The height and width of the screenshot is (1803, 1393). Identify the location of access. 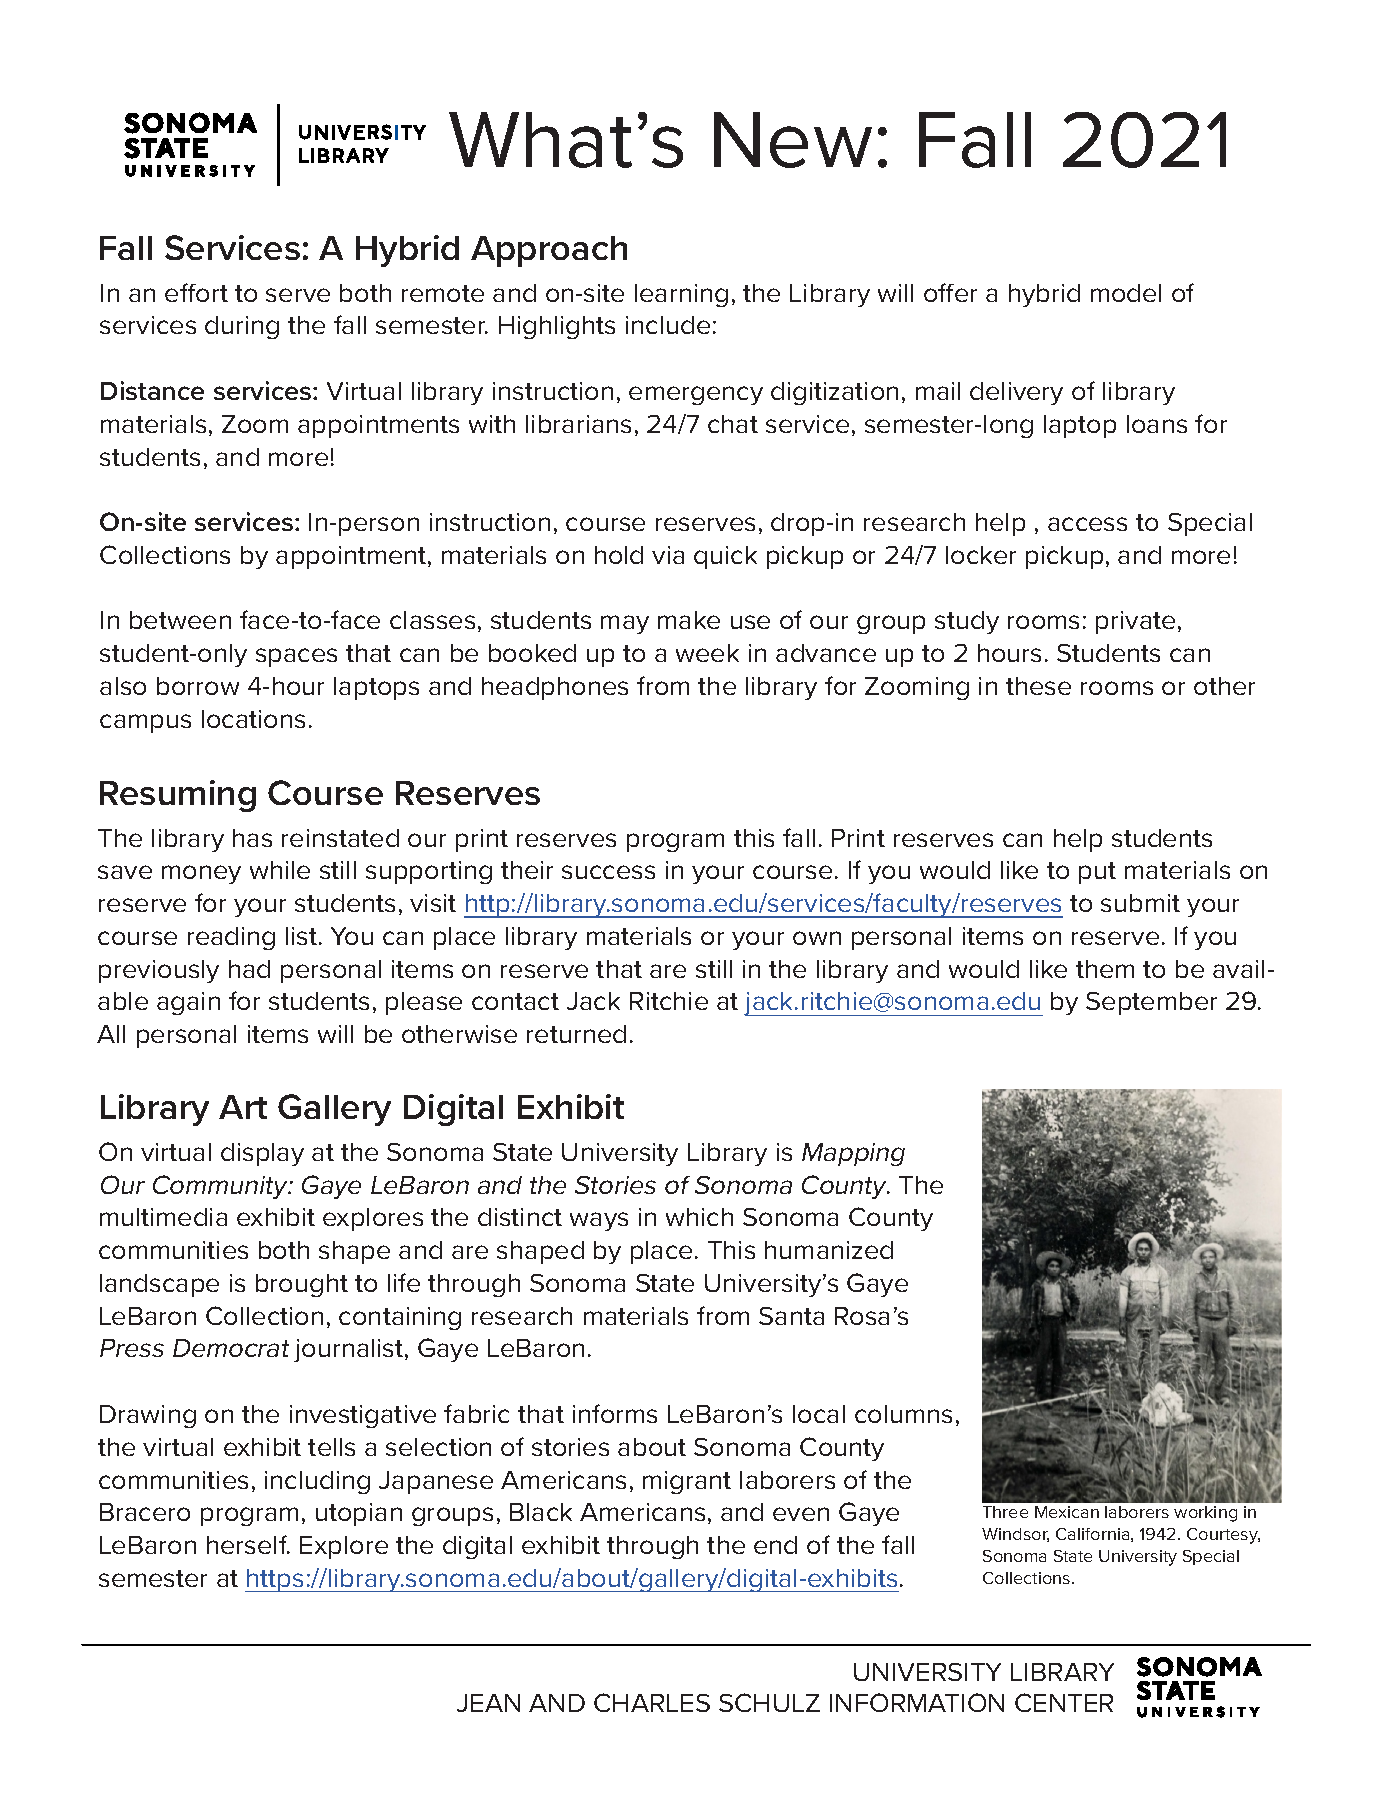
(1087, 524).
